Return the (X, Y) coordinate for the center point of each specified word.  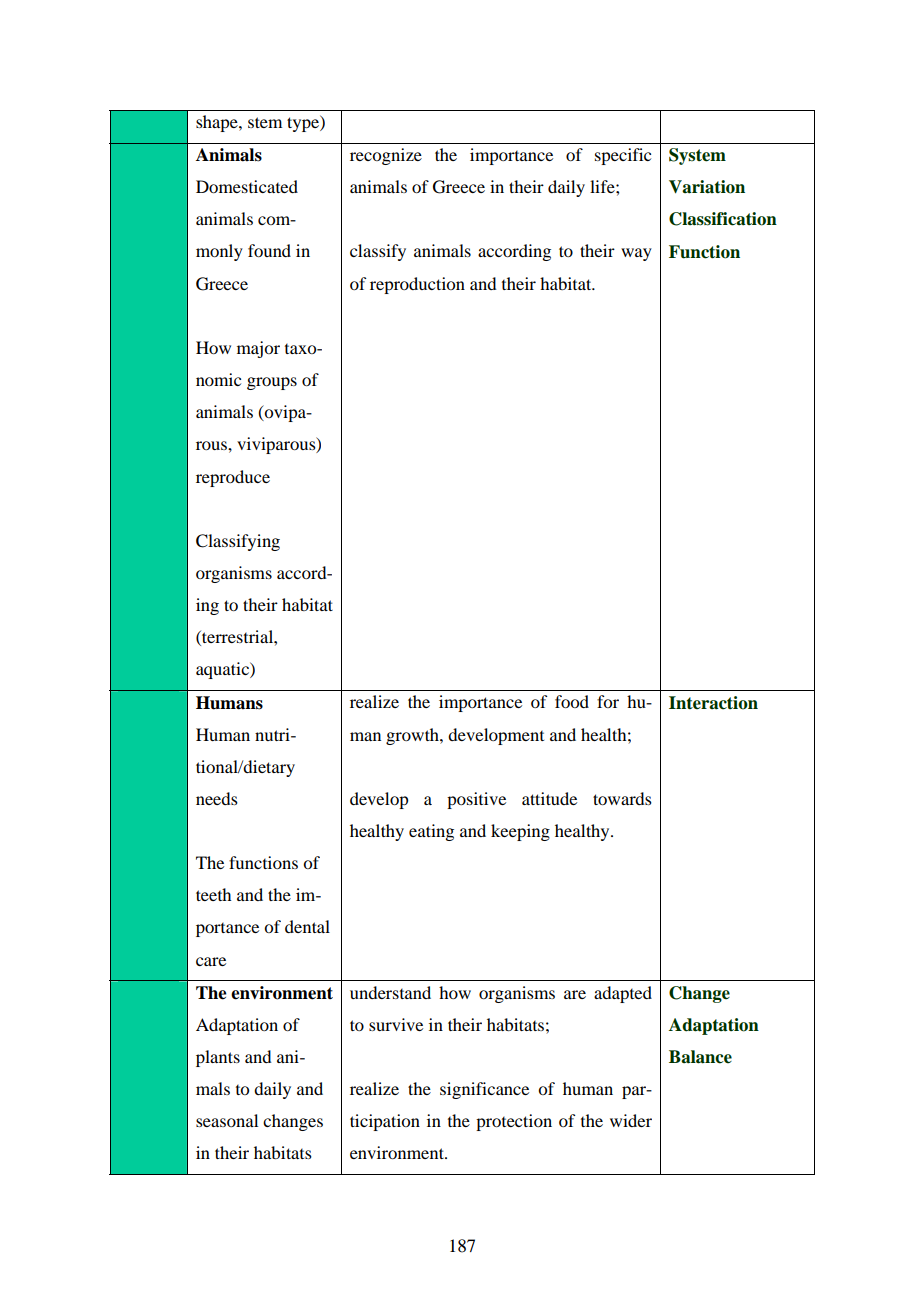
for (608, 701)
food (572, 701)
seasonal (227, 1120)
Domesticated (247, 186)
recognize (386, 156)
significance (484, 1090)
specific (623, 156)
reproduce (233, 478)
